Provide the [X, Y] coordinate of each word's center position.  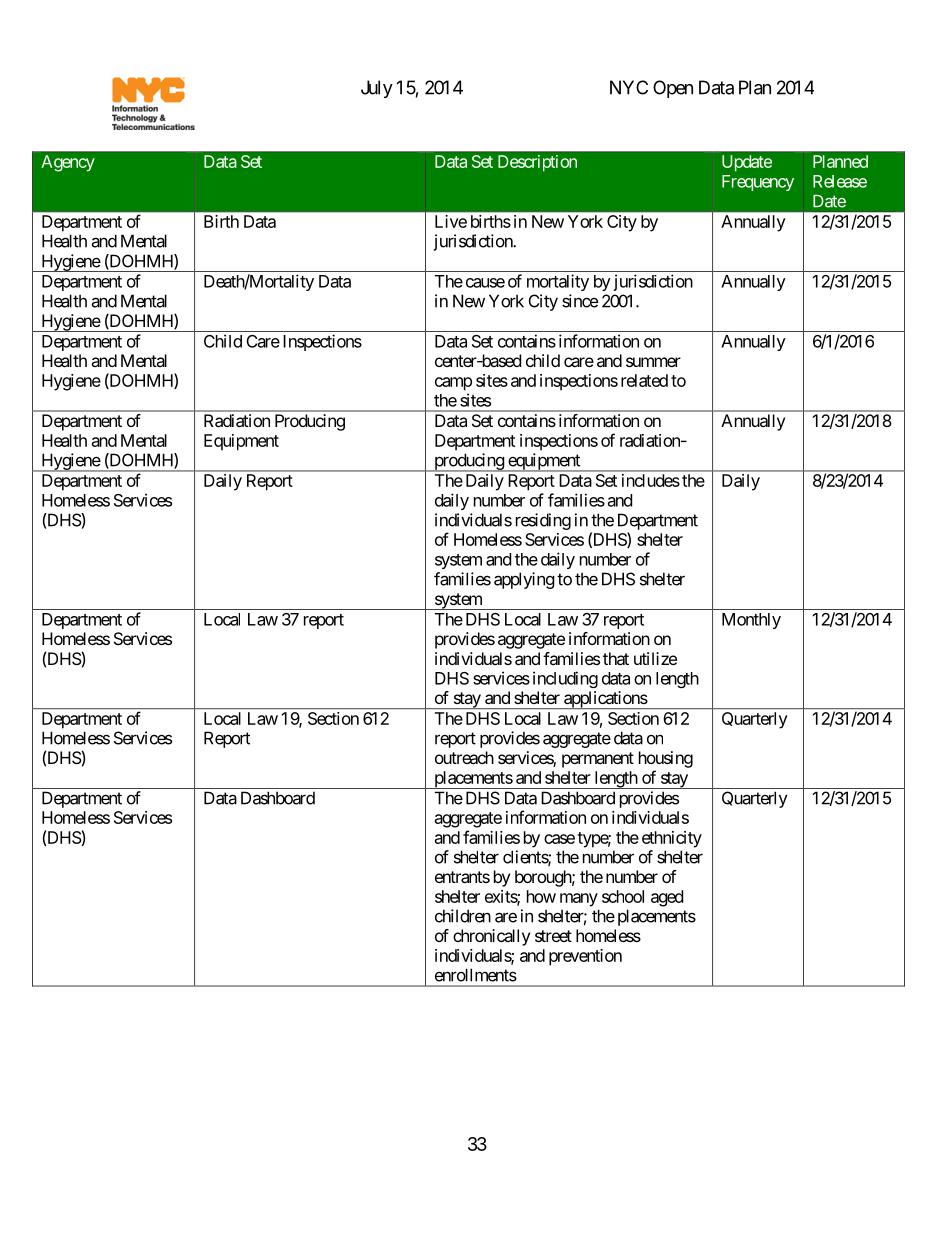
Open [673, 89]
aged [667, 898]
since [580, 301]
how [541, 896]
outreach [464, 757]
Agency [68, 163]
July [377, 89]
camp [453, 384]
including [565, 679]
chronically [491, 937]
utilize [655, 658]
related [644, 380]
